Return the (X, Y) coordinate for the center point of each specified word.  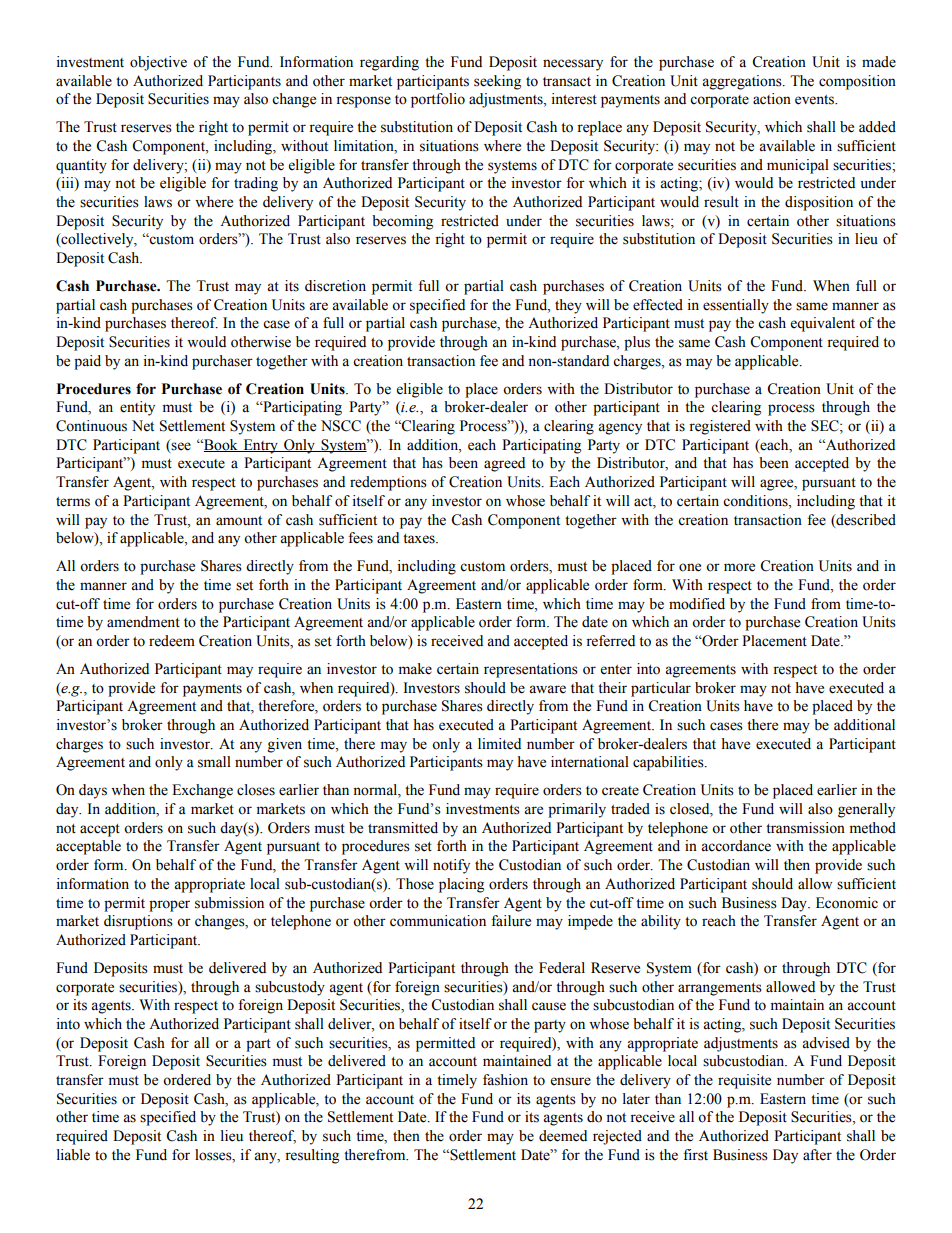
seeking (497, 82)
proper (169, 906)
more (739, 567)
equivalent (823, 324)
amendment (143, 622)
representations (531, 670)
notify (451, 866)
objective (158, 63)
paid (87, 362)
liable (73, 1155)
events (816, 100)
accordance (736, 846)
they (568, 306)
